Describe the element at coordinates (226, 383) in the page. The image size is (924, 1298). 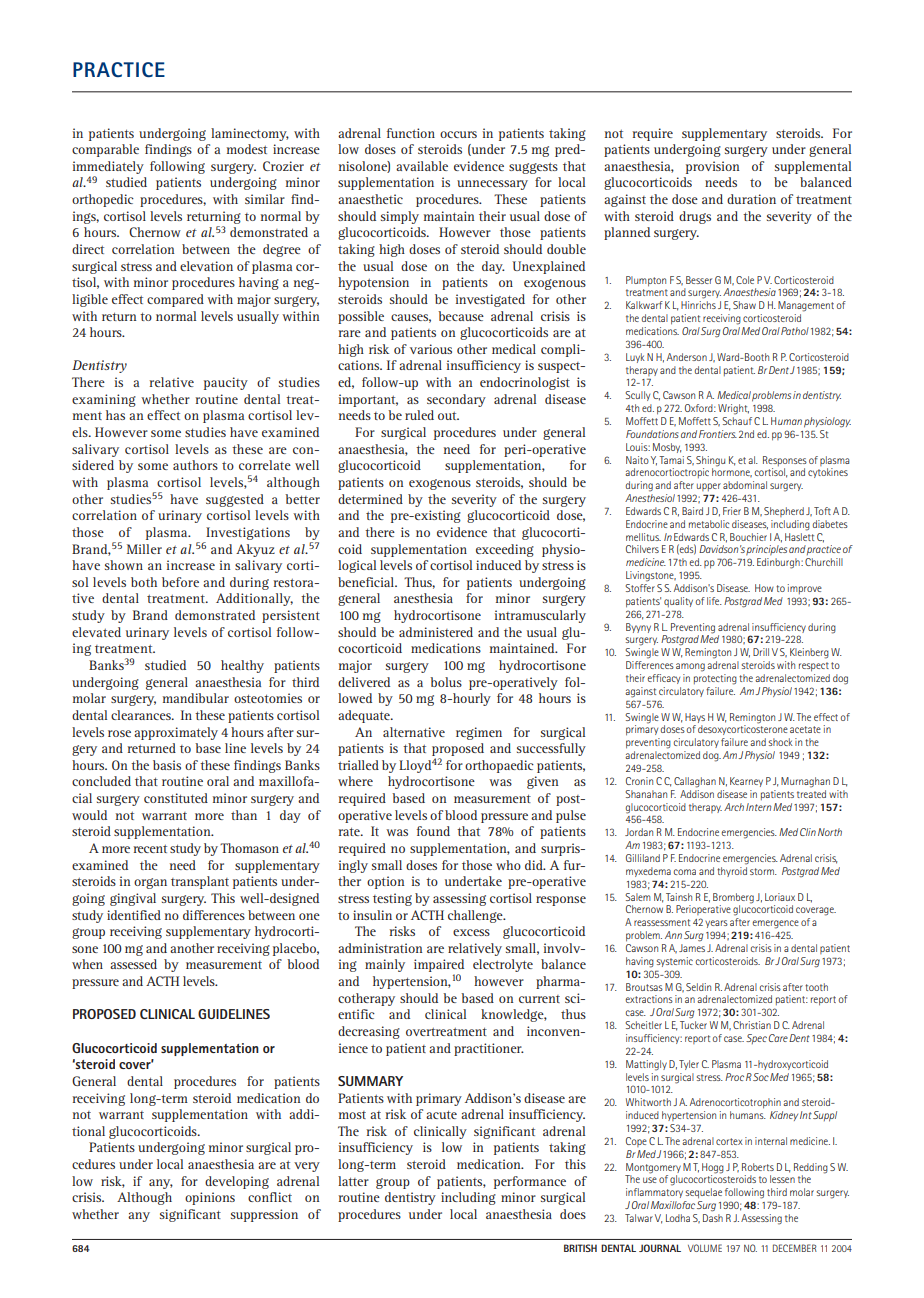
I see `paucity` at that location.
